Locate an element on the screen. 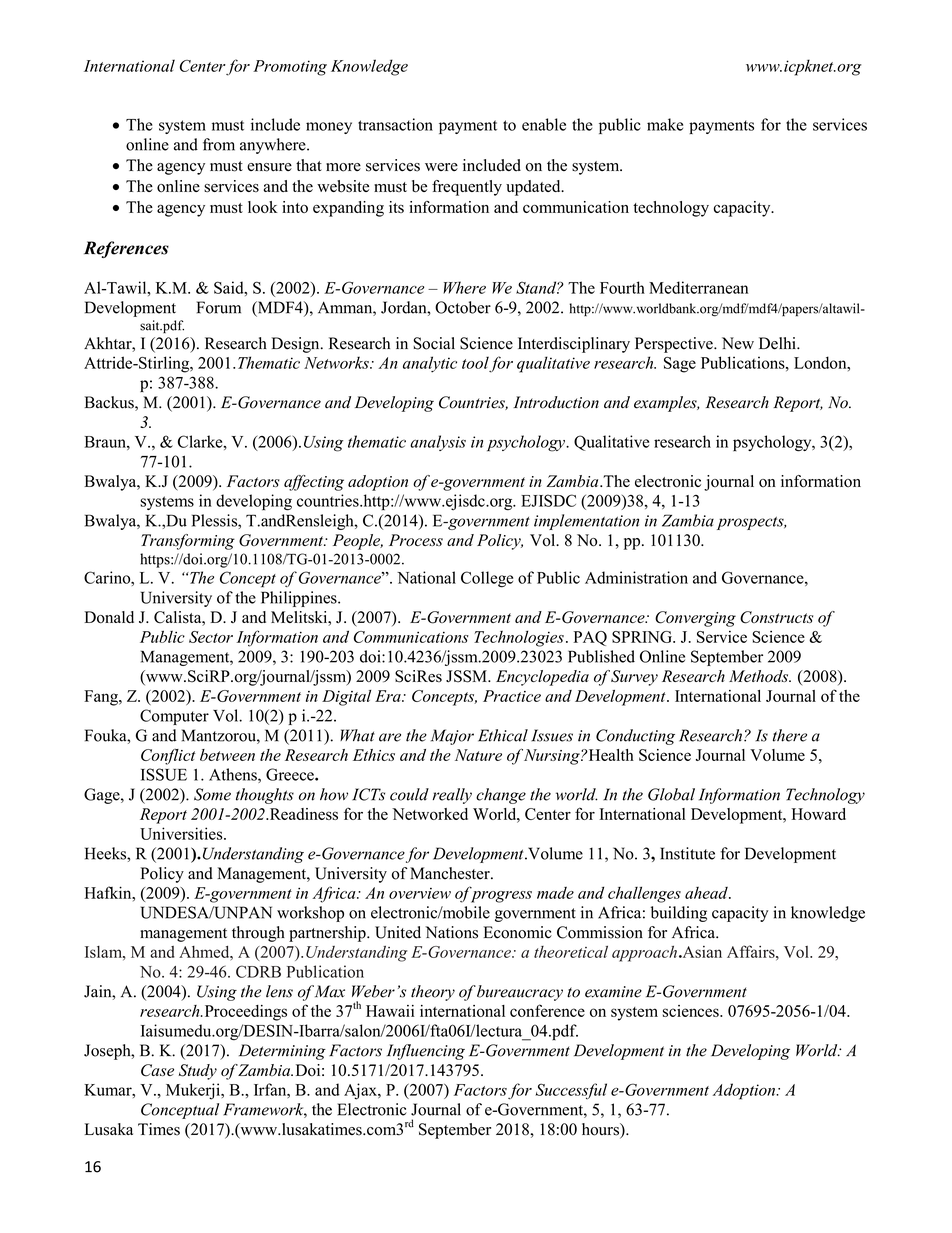 The width and height of the screenshot is (952, 1233). College is located at coordinates (487, 579).
